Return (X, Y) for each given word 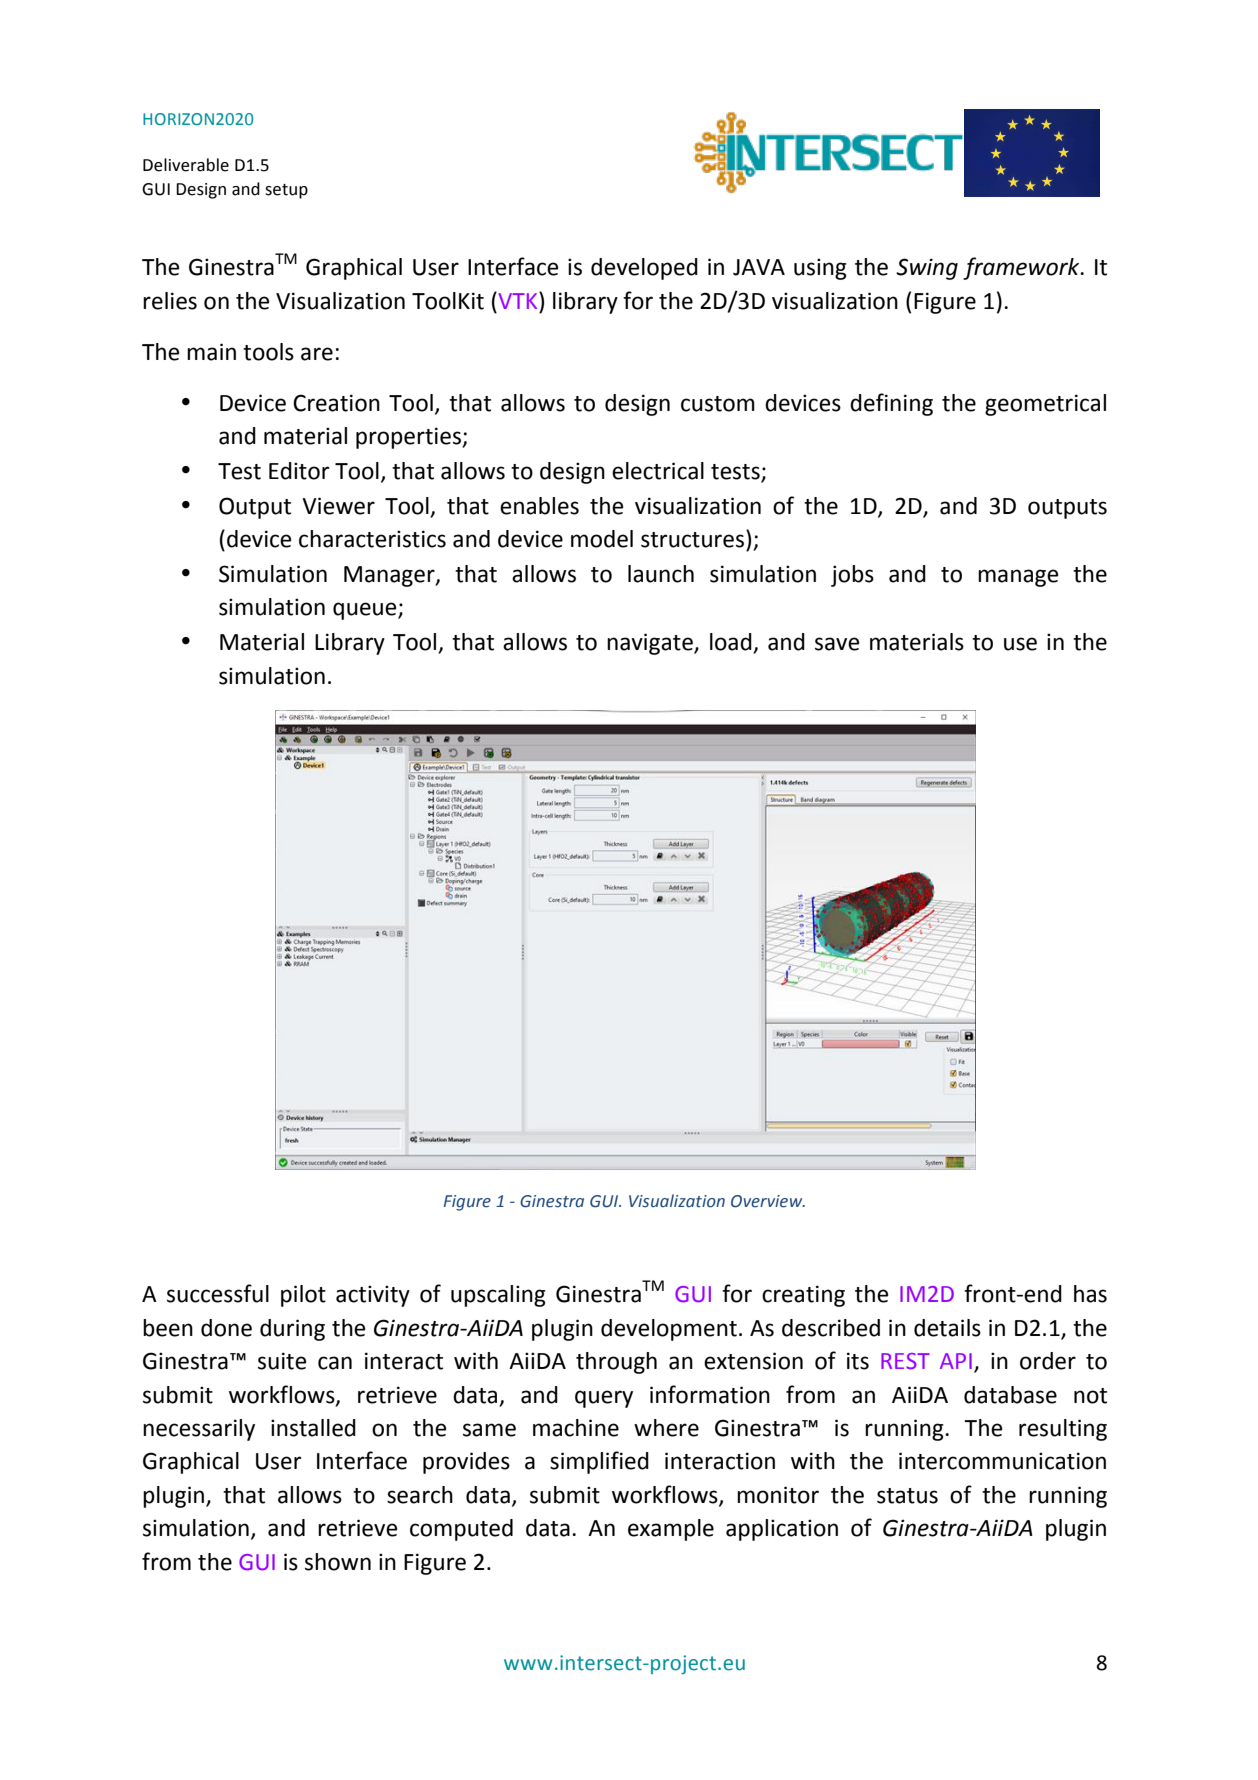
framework (1022, 268)
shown (338, 1562)
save (837, 644)
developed (644, 269)
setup (286, 191)
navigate (651, 644)
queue (366, 611)
